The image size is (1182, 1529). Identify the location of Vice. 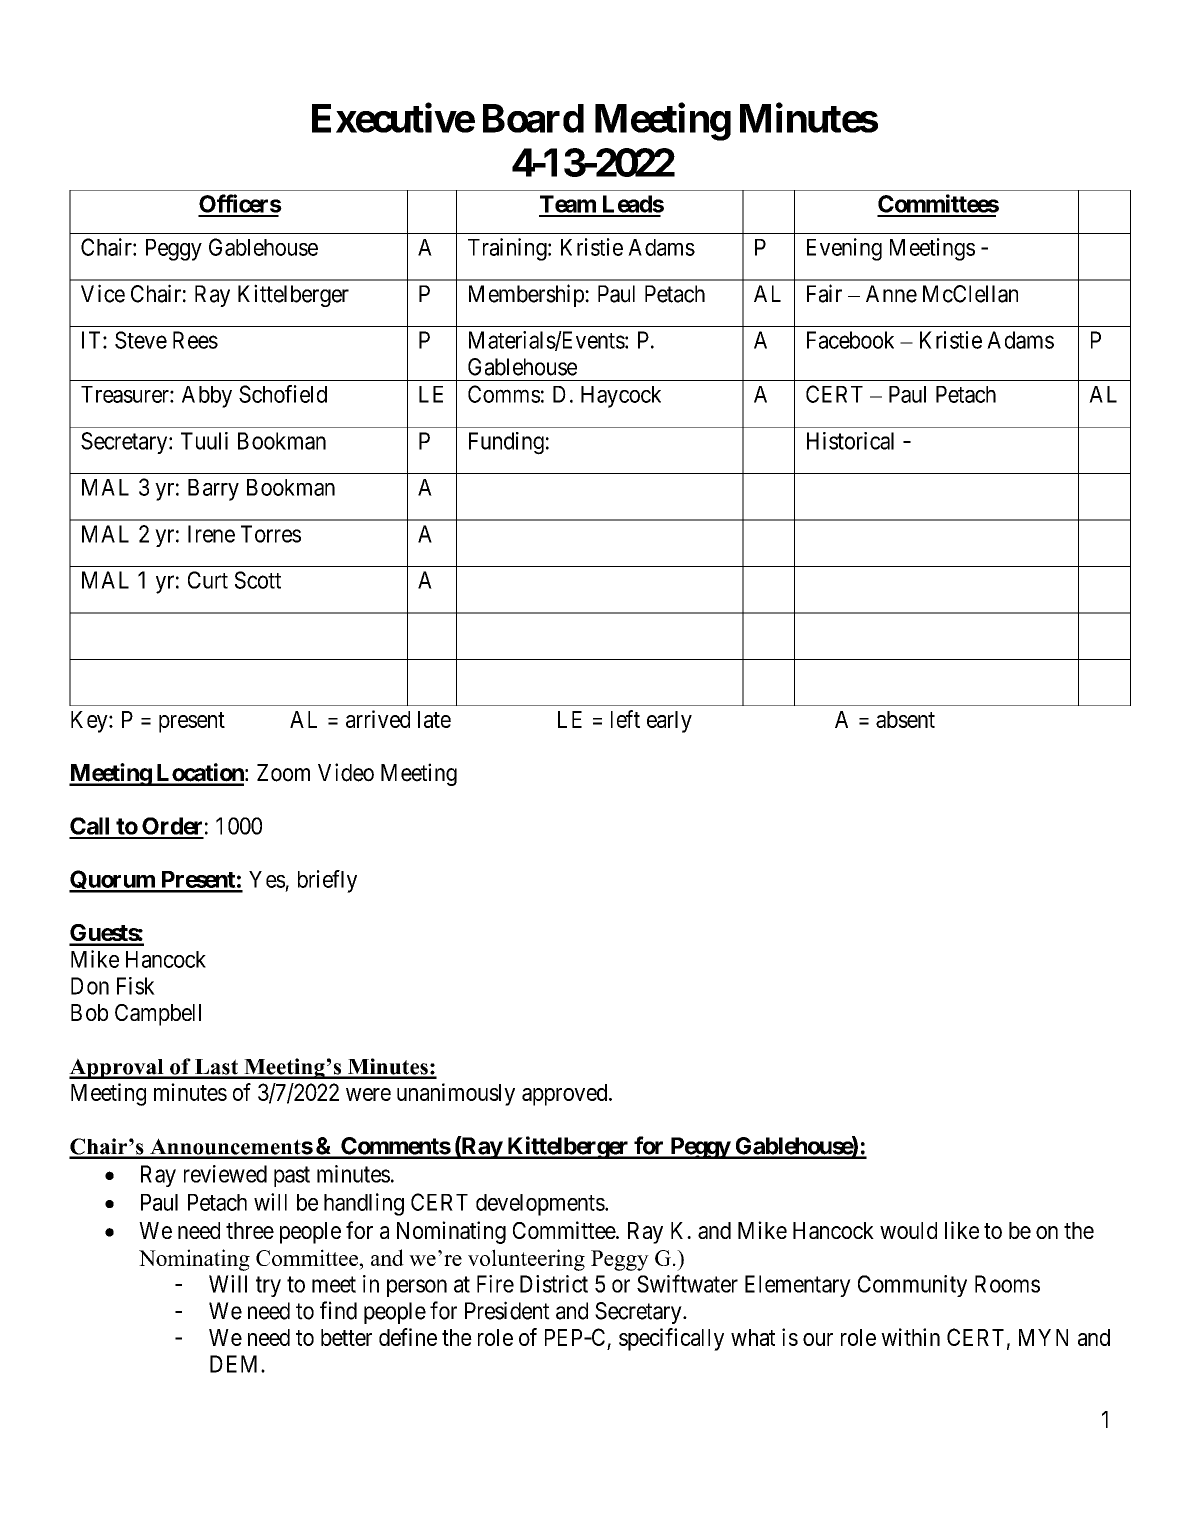
(103, 293).
